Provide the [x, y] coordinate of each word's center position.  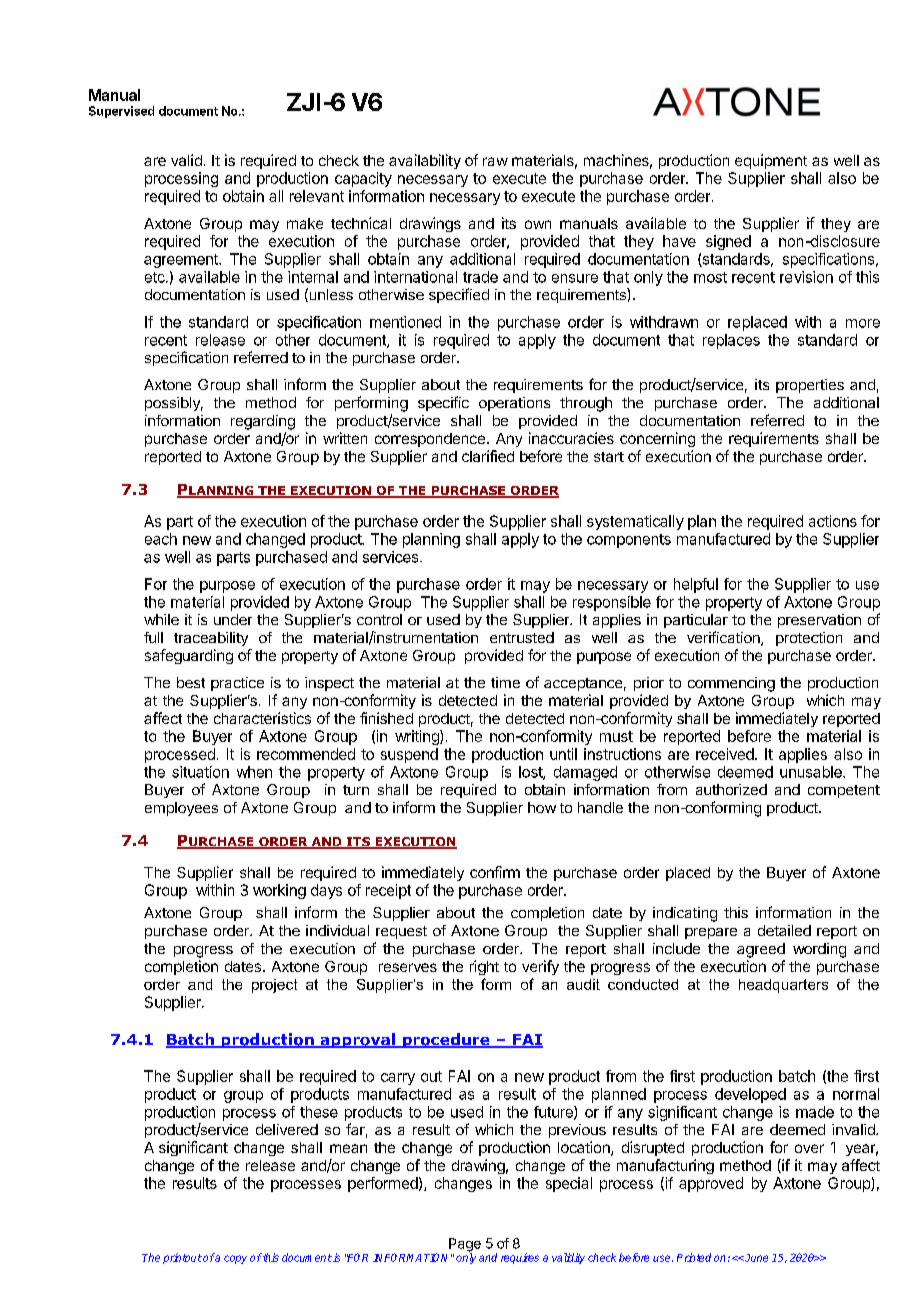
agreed [761, 950]
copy [235, 1259]
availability [425, 161]
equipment [771, 161]
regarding [263, 422]
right [484, 967]
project [274, 986]
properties [810, 386]
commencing [731, 684]
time [505, 682]
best [191, 682]
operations [514, 404]
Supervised [121, 112]
